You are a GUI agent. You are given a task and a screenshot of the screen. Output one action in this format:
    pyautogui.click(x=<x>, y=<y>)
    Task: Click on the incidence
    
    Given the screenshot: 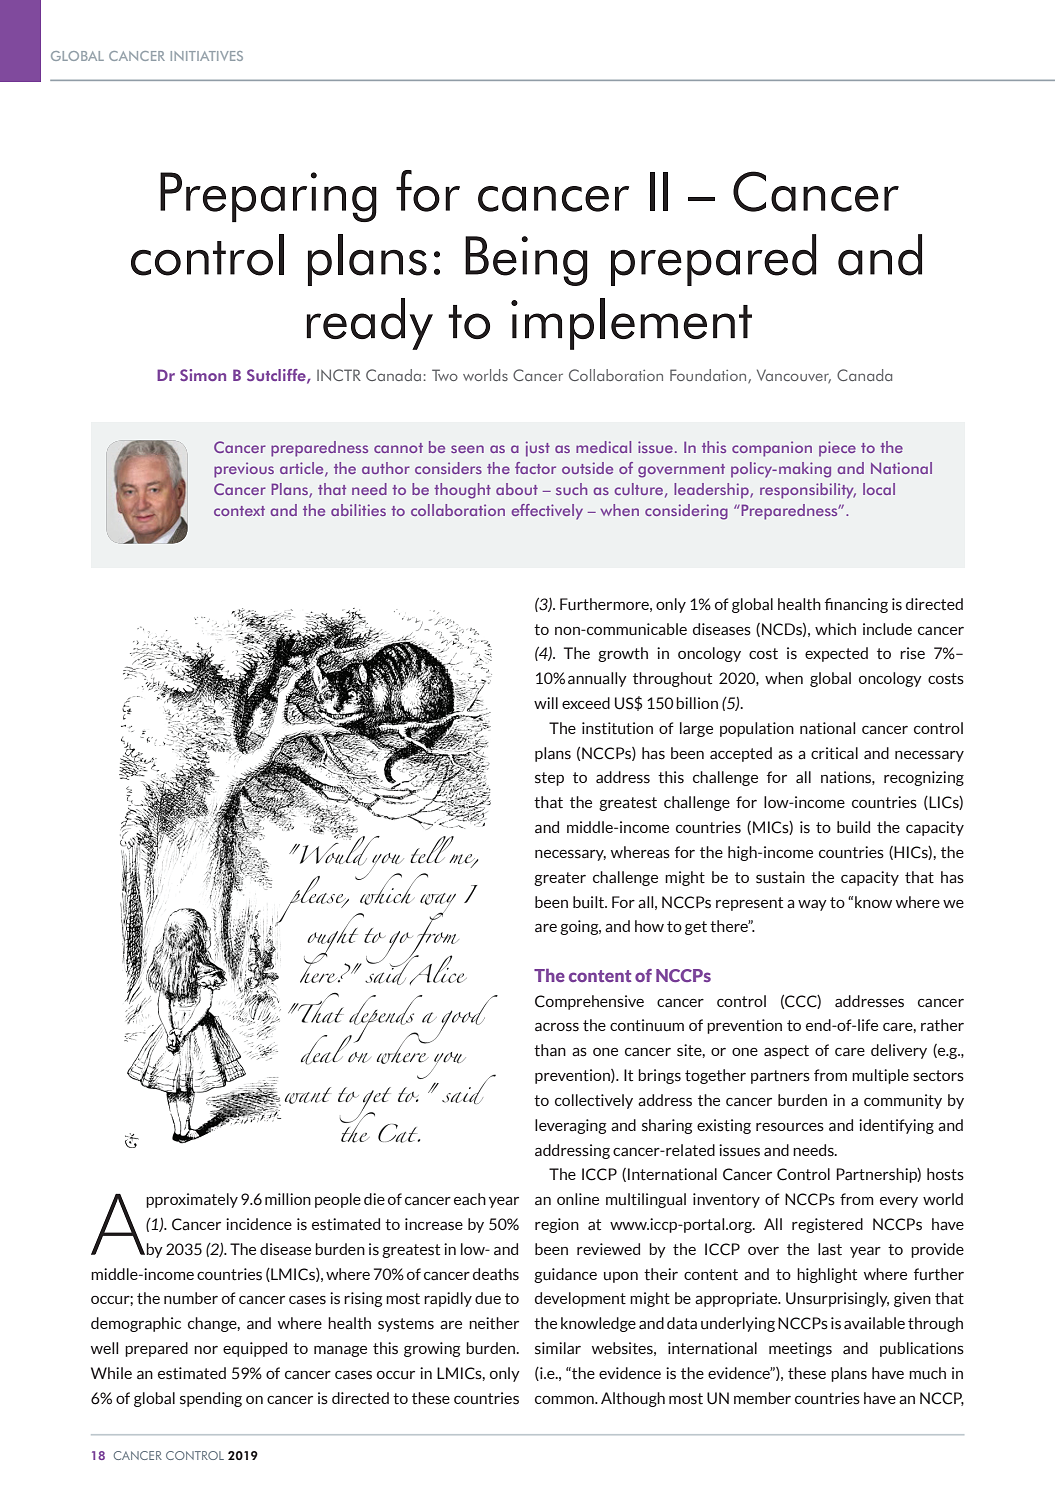 What is the action you would take?
    pyautogui.click(x=259, y=1224)
